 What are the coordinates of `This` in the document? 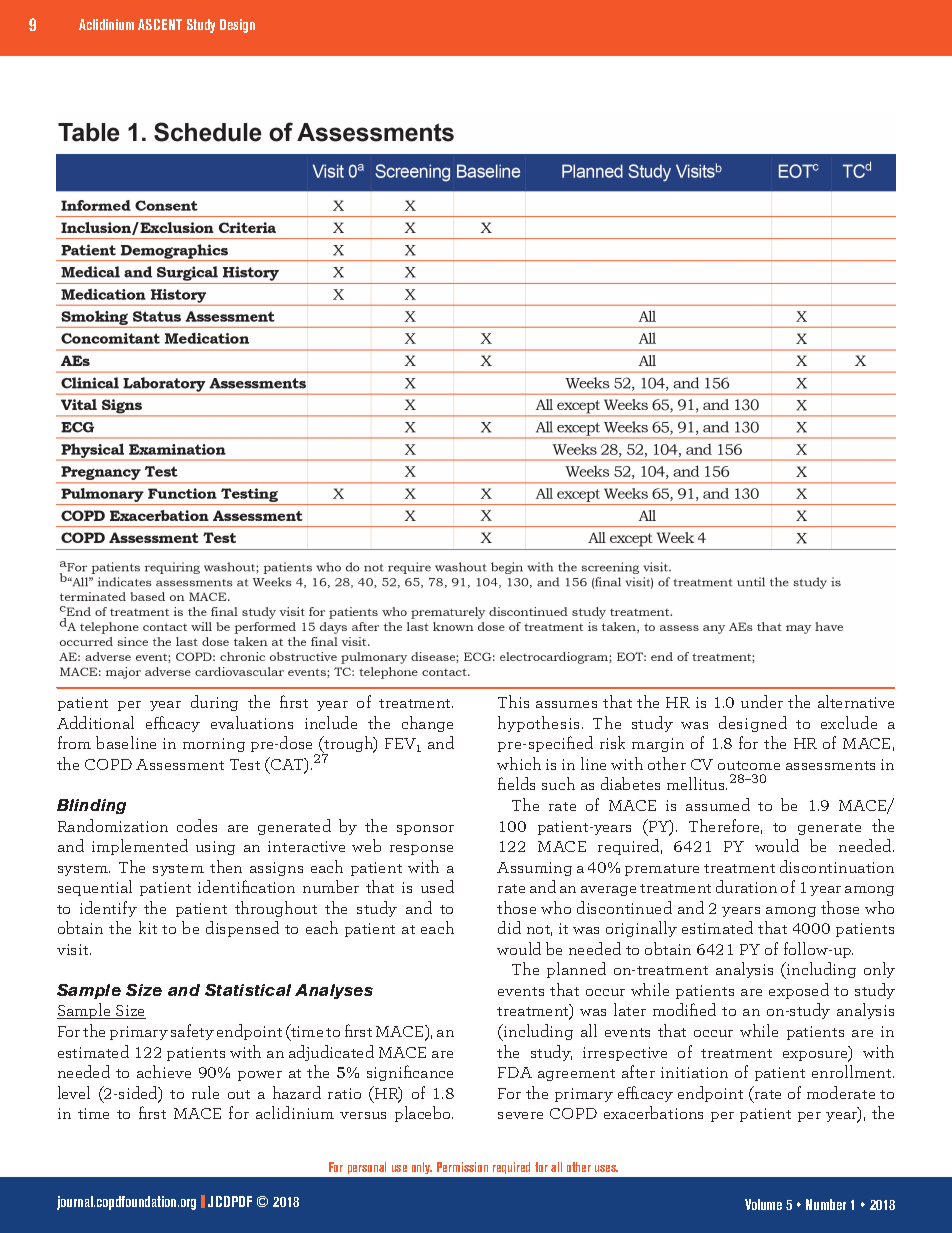 It's located at (513, 701).
